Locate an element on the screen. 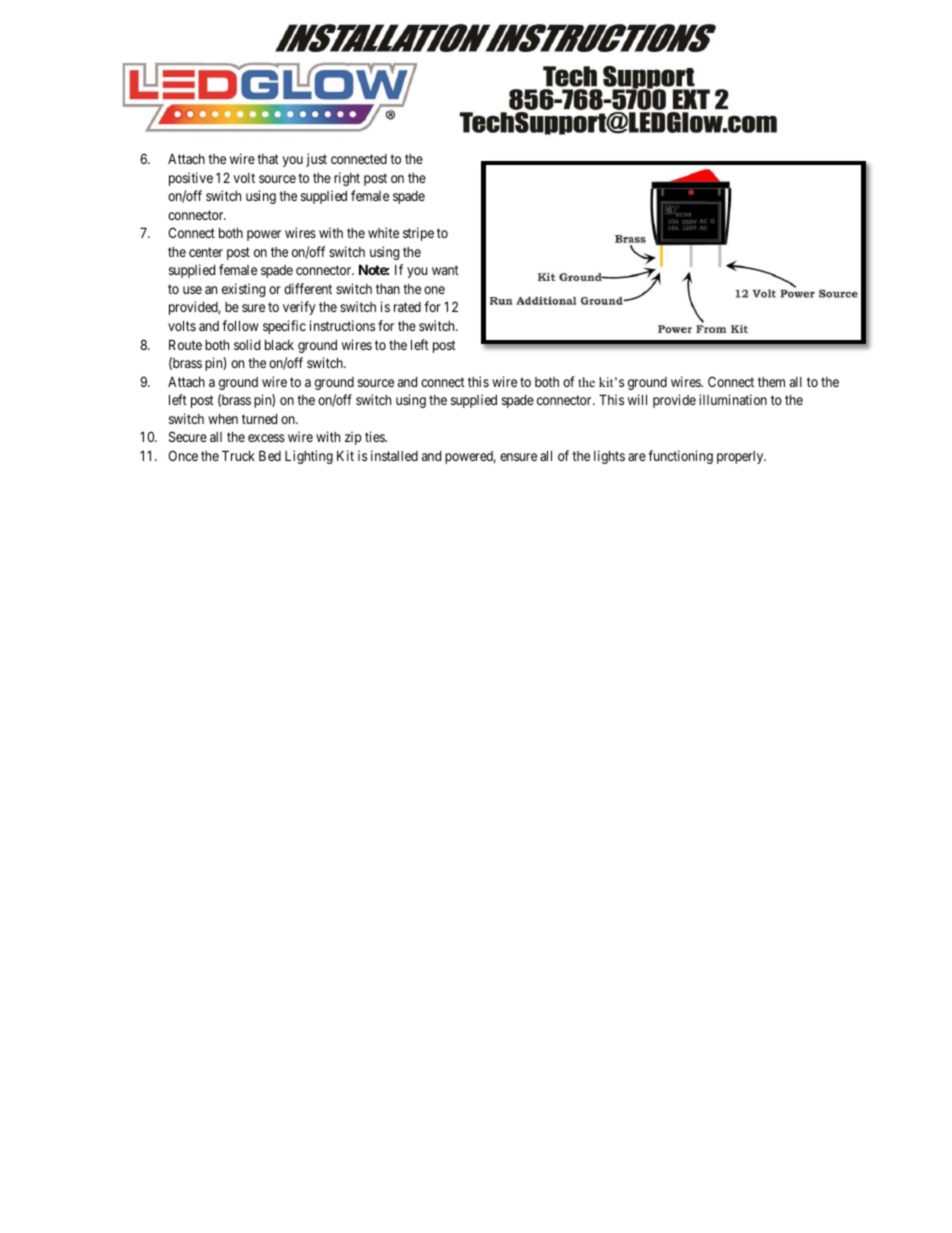  instructions is located at coordinates (342, 325).
